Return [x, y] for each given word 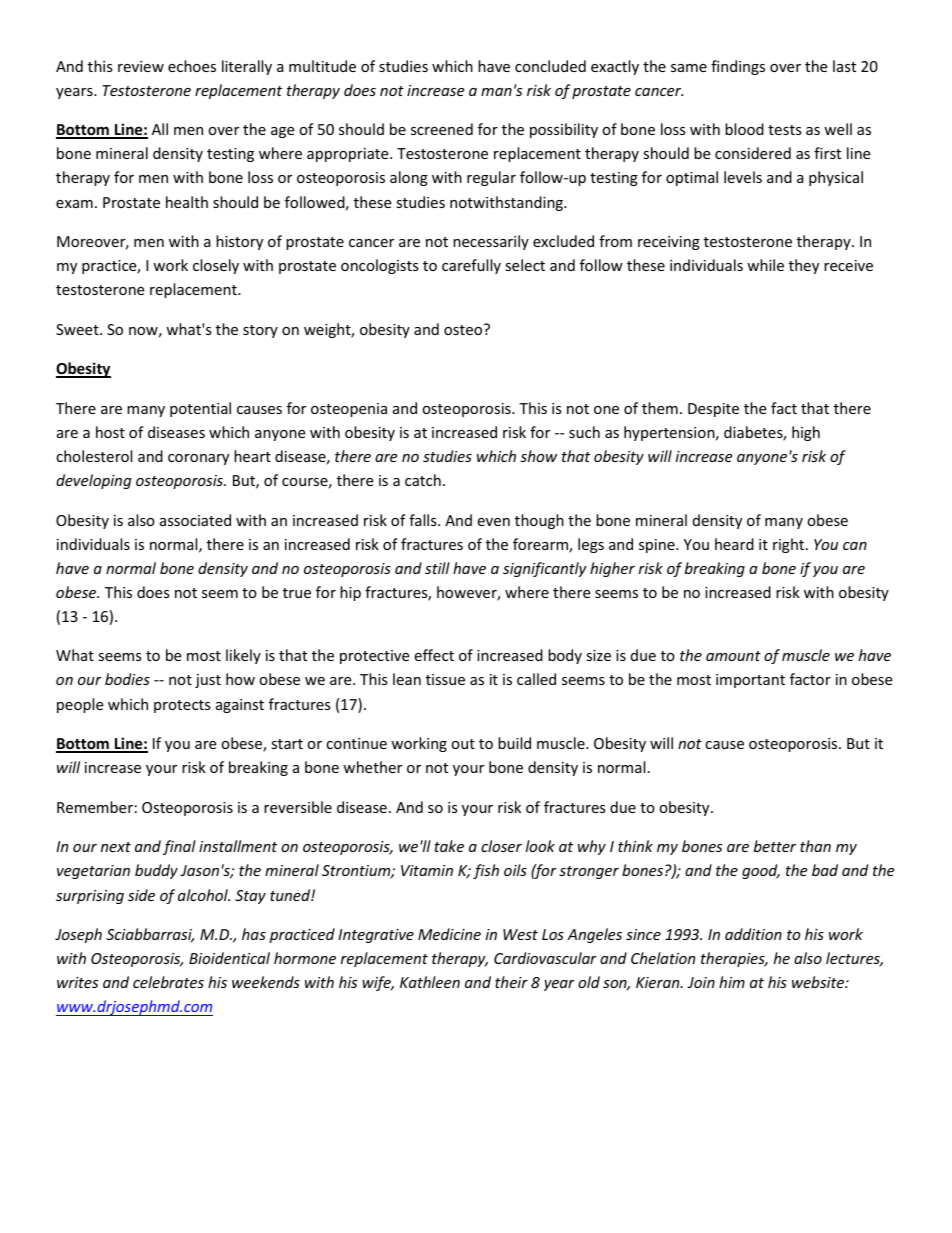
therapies [734, 959]
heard [734, 544]
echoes [192, 66]
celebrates [168, 982]
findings [738, 67]
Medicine [449, 934]
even [493, 522]
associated [195, 520]
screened [442, 129]
